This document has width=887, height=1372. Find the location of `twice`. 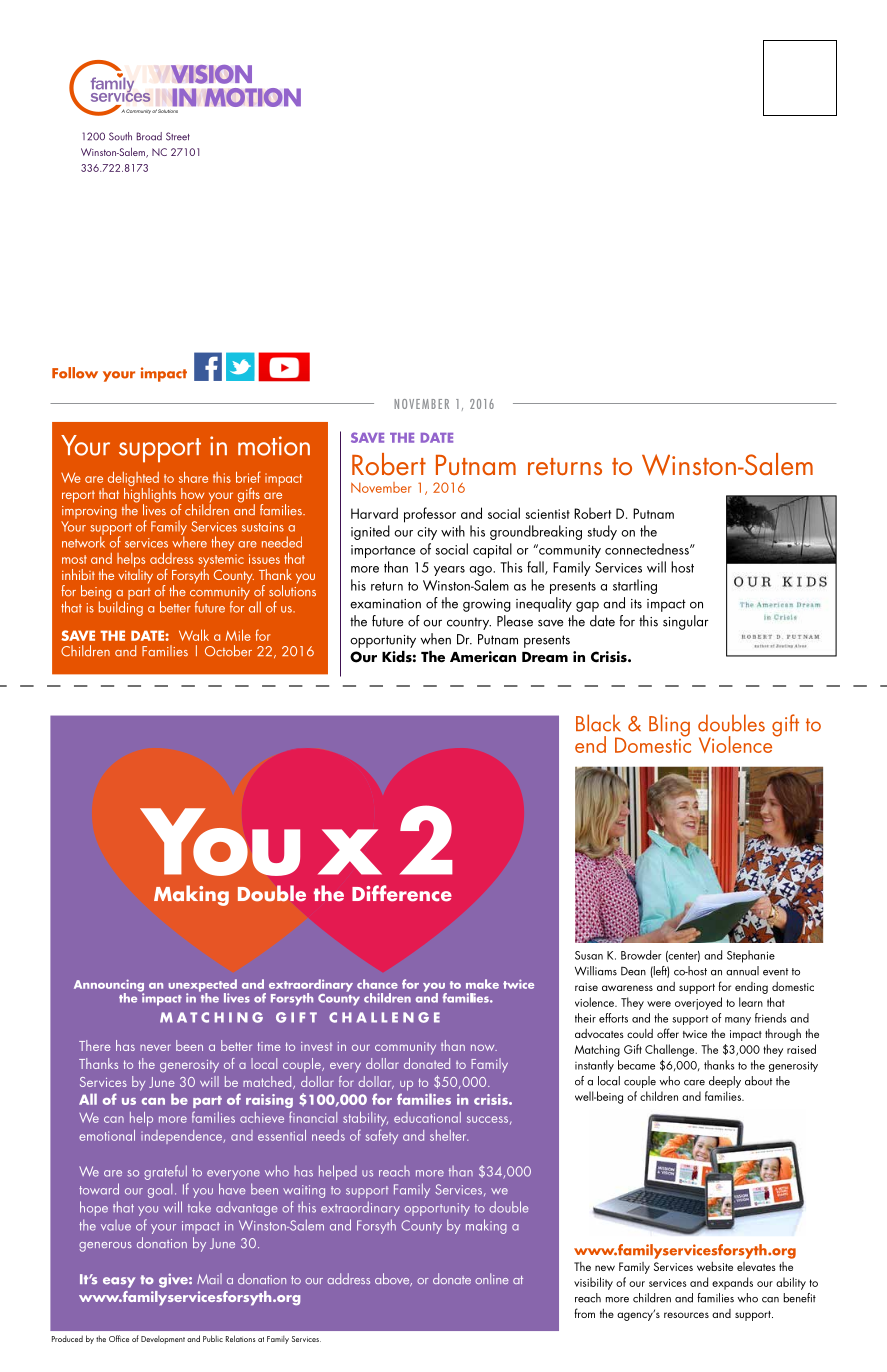

twice is located at coordinates (695, 1034).
